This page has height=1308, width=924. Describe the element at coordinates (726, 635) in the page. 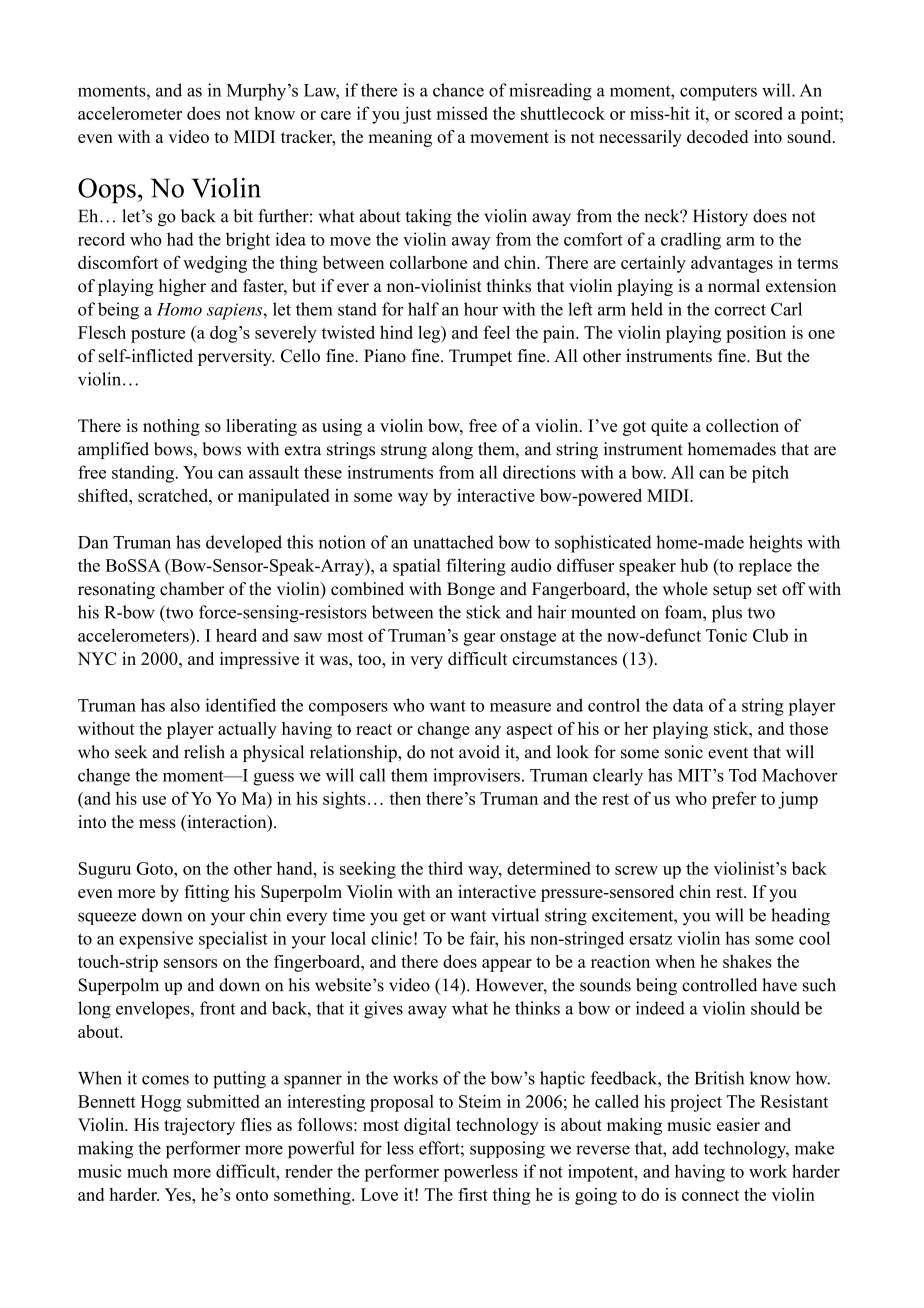

I see `Tonic` at that location.
